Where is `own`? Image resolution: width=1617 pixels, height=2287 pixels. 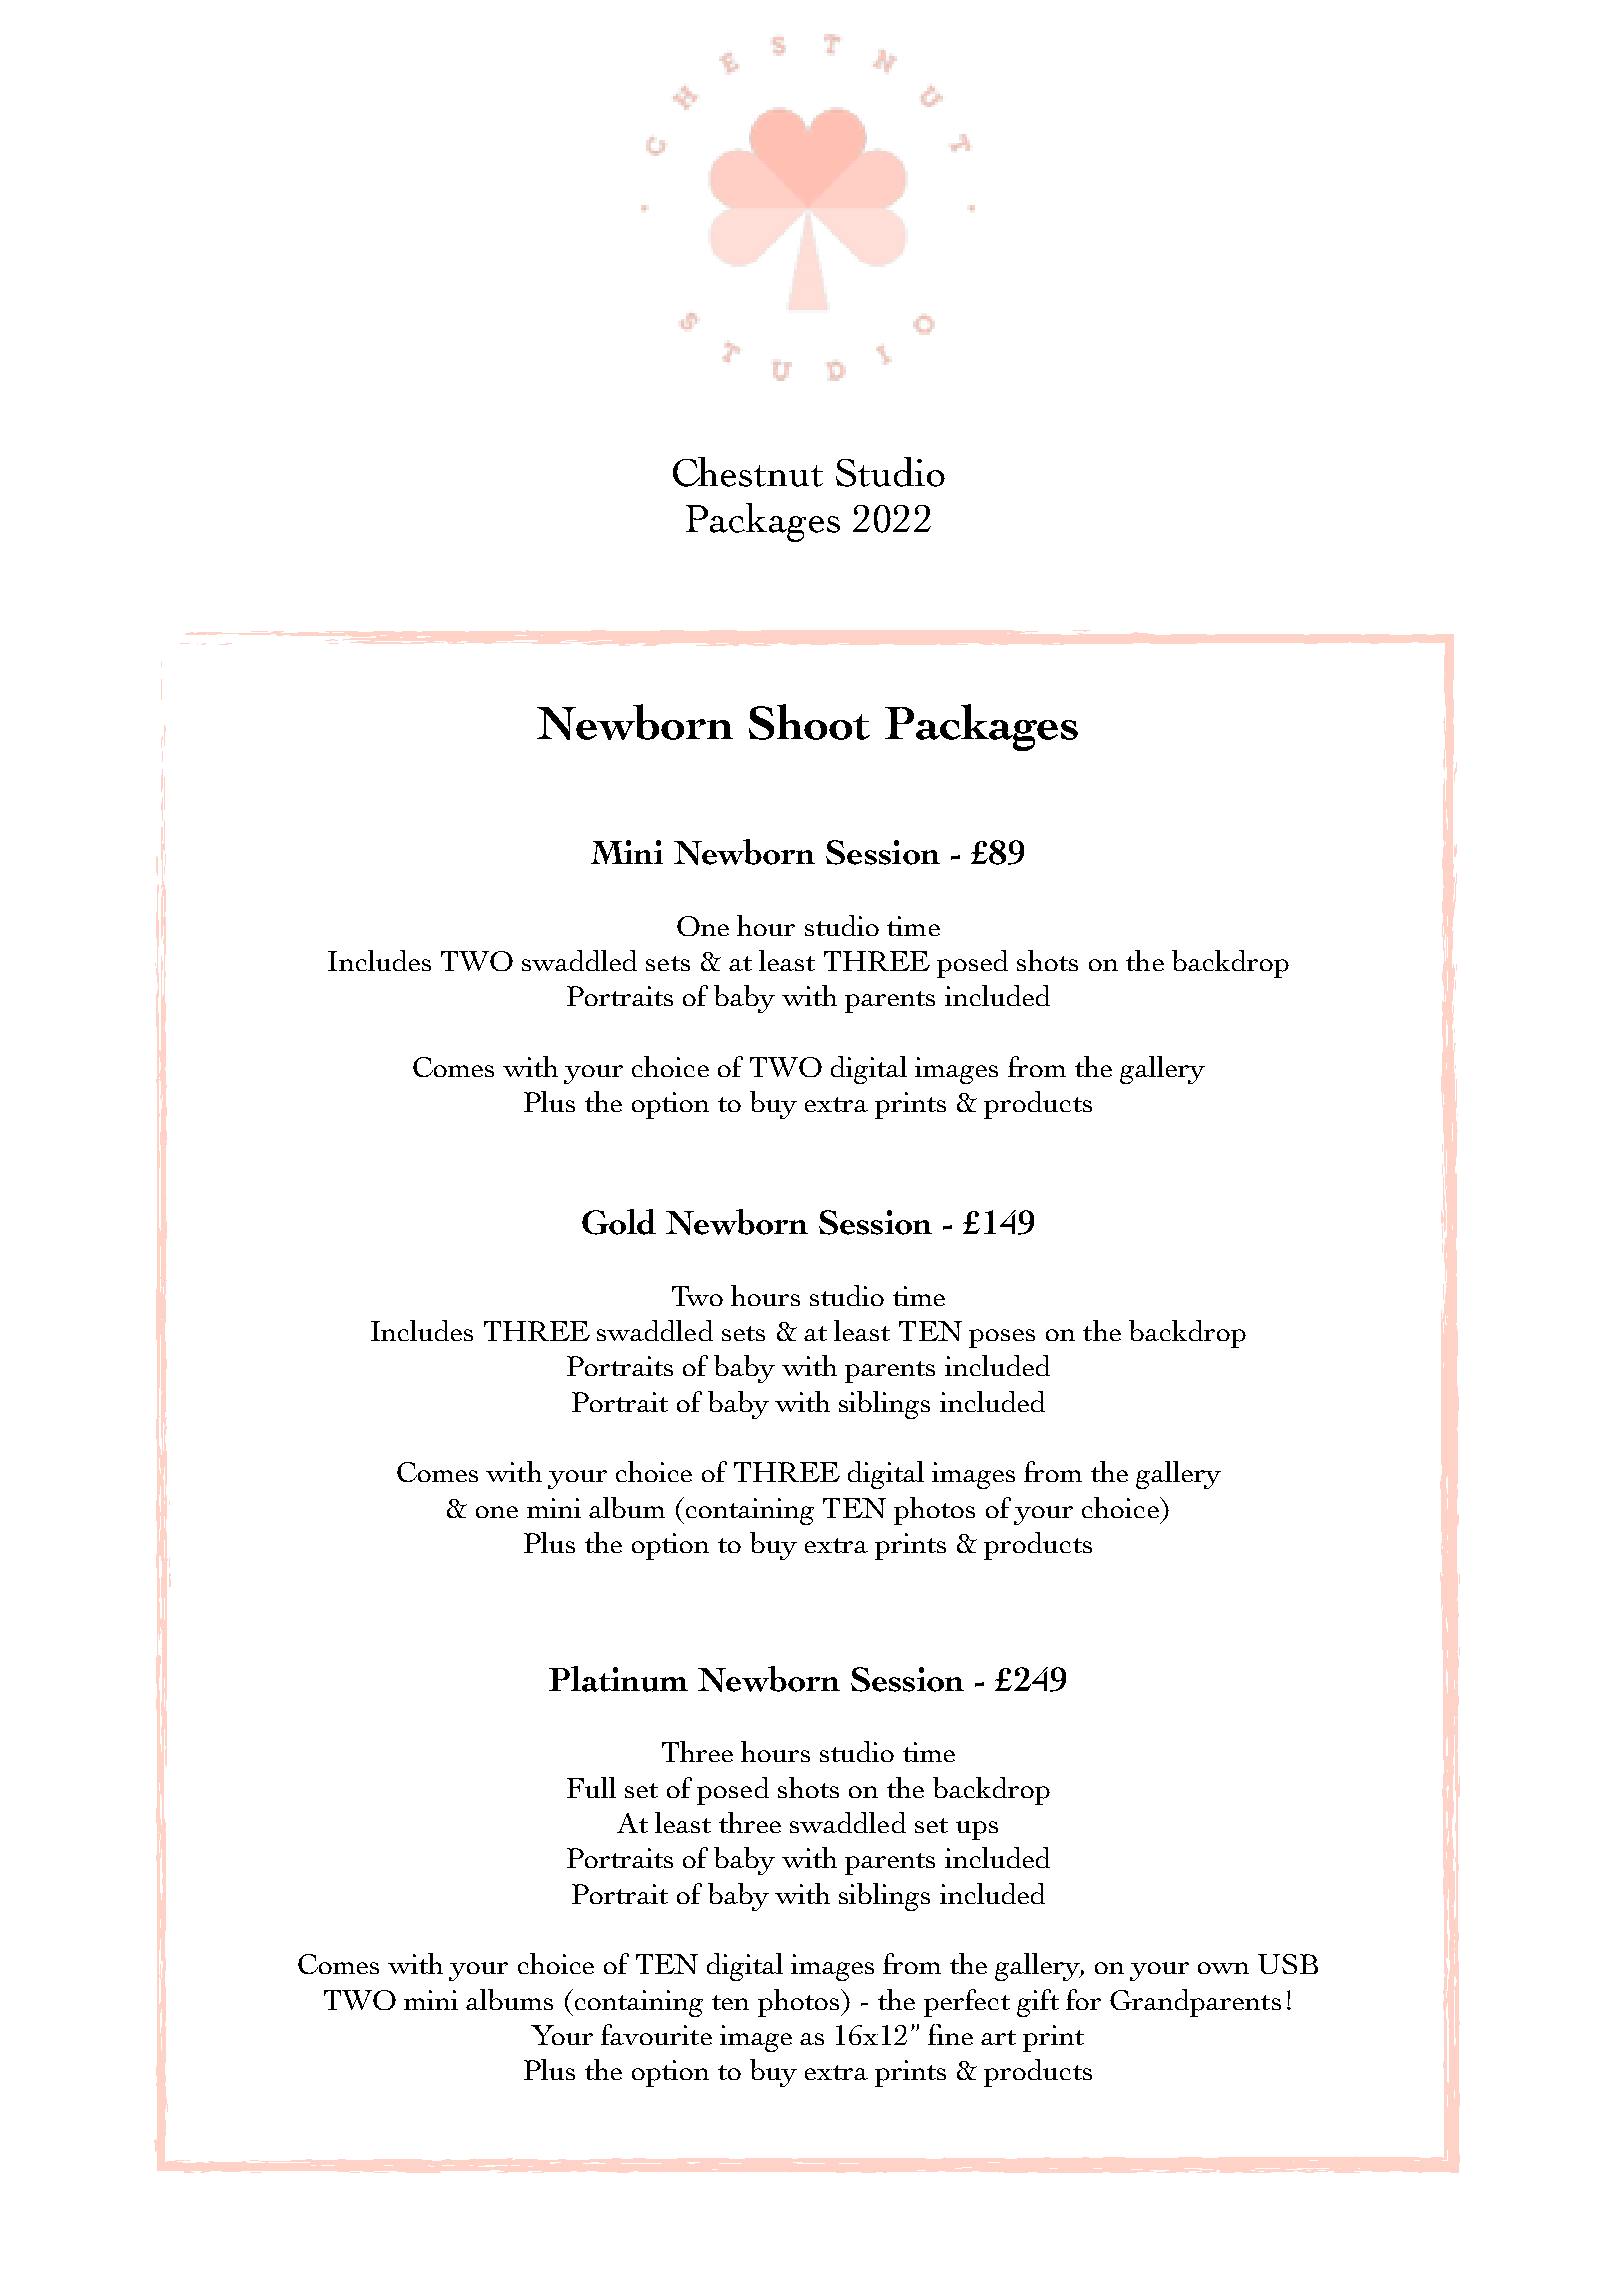 own is located at coordinates (1223, 1968).
